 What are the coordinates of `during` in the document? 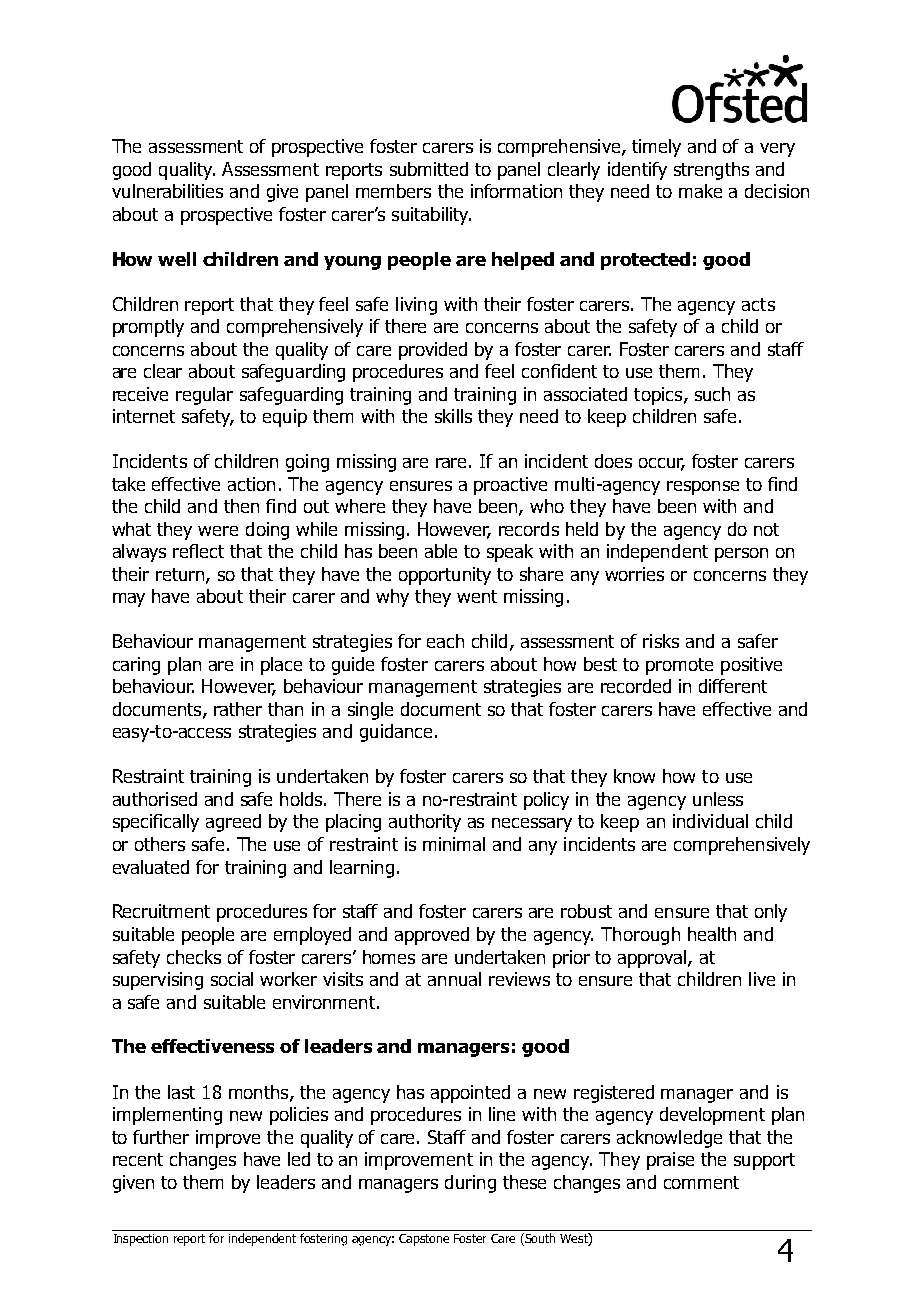 It's located at (470, 1184).
